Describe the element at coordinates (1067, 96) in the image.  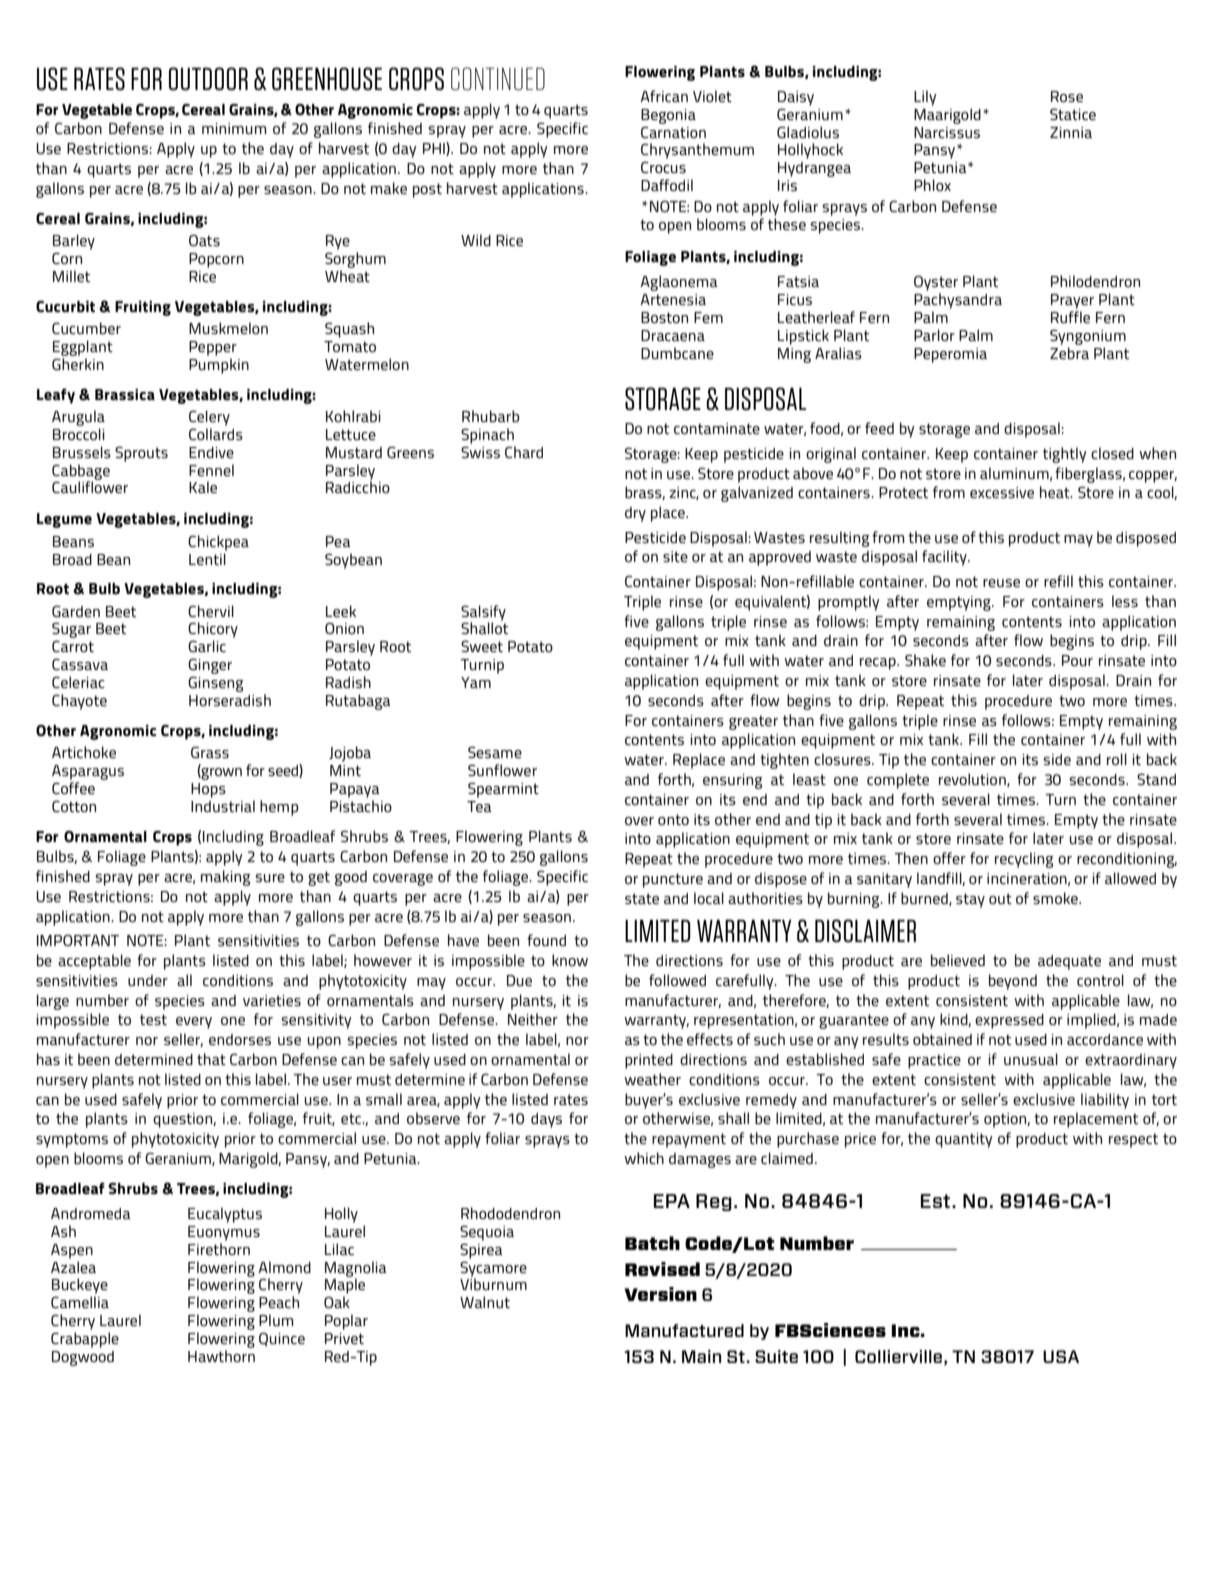
I see `Rose` at that location.
